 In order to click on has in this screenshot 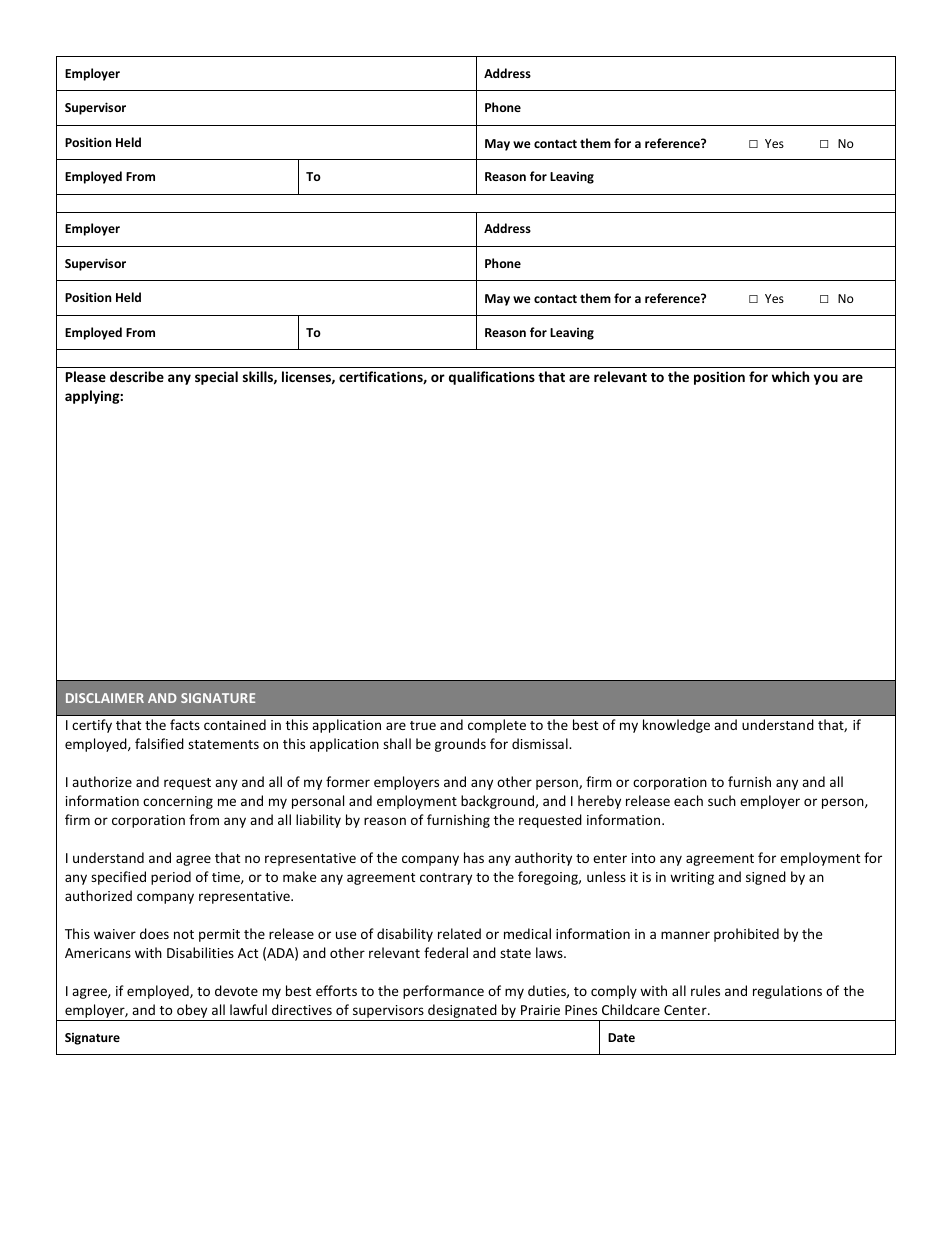, I will do `click(474, 857)`.
